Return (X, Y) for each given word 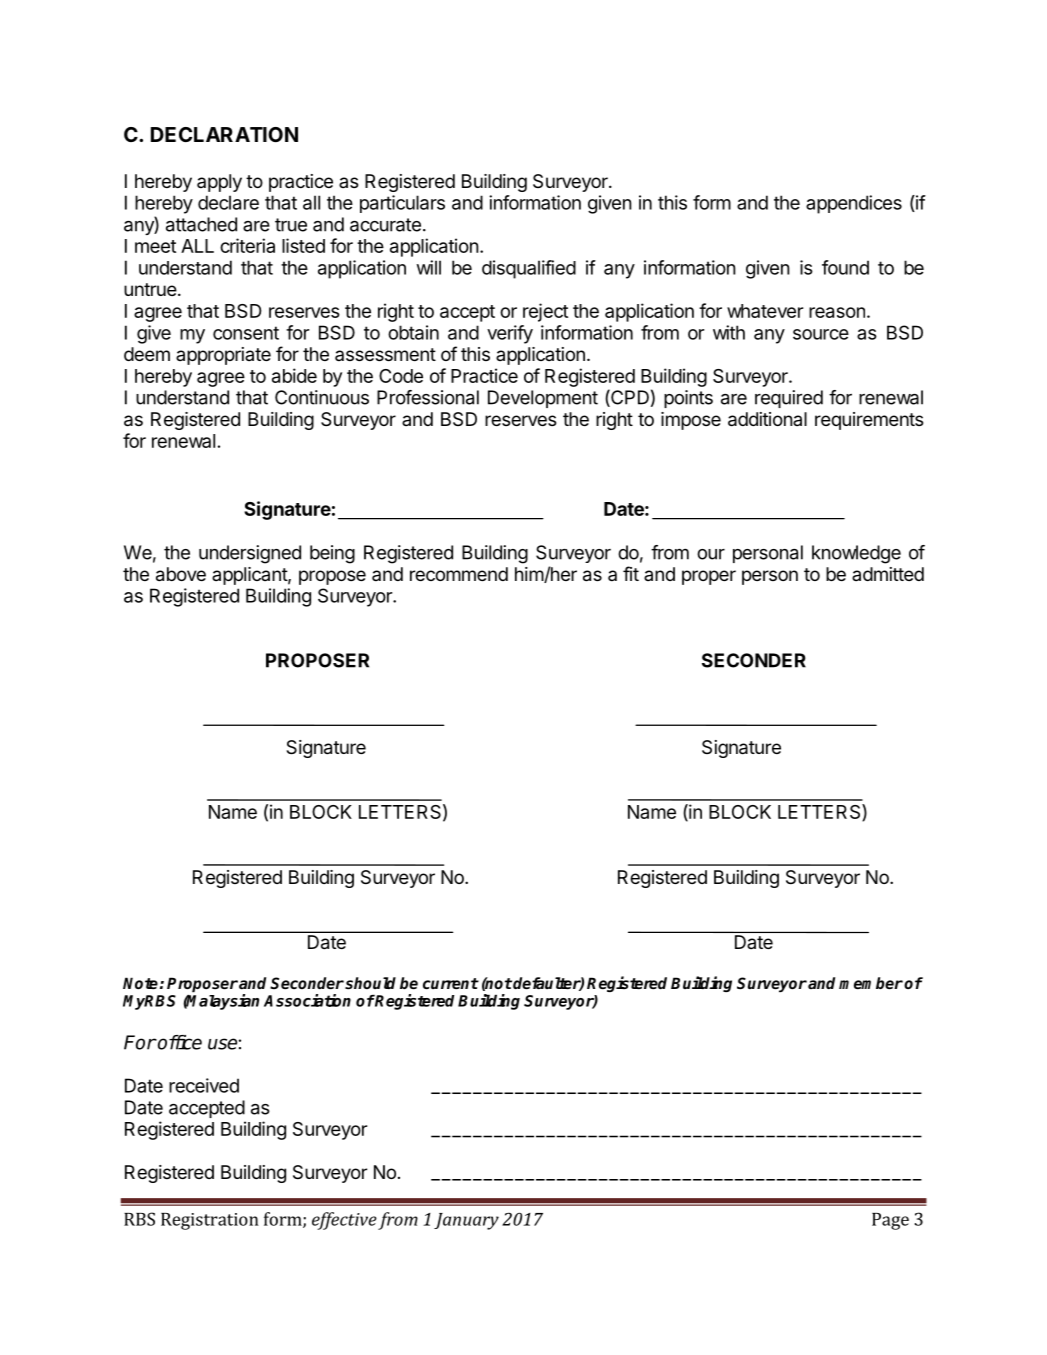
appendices (854, 204)
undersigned (250, 554)
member (871, 983)
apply (219, 183)
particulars (402, 204)
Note (140, 983)
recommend (459, 574)
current (451, 983)
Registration (210, 1221)
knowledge (856, 554)
